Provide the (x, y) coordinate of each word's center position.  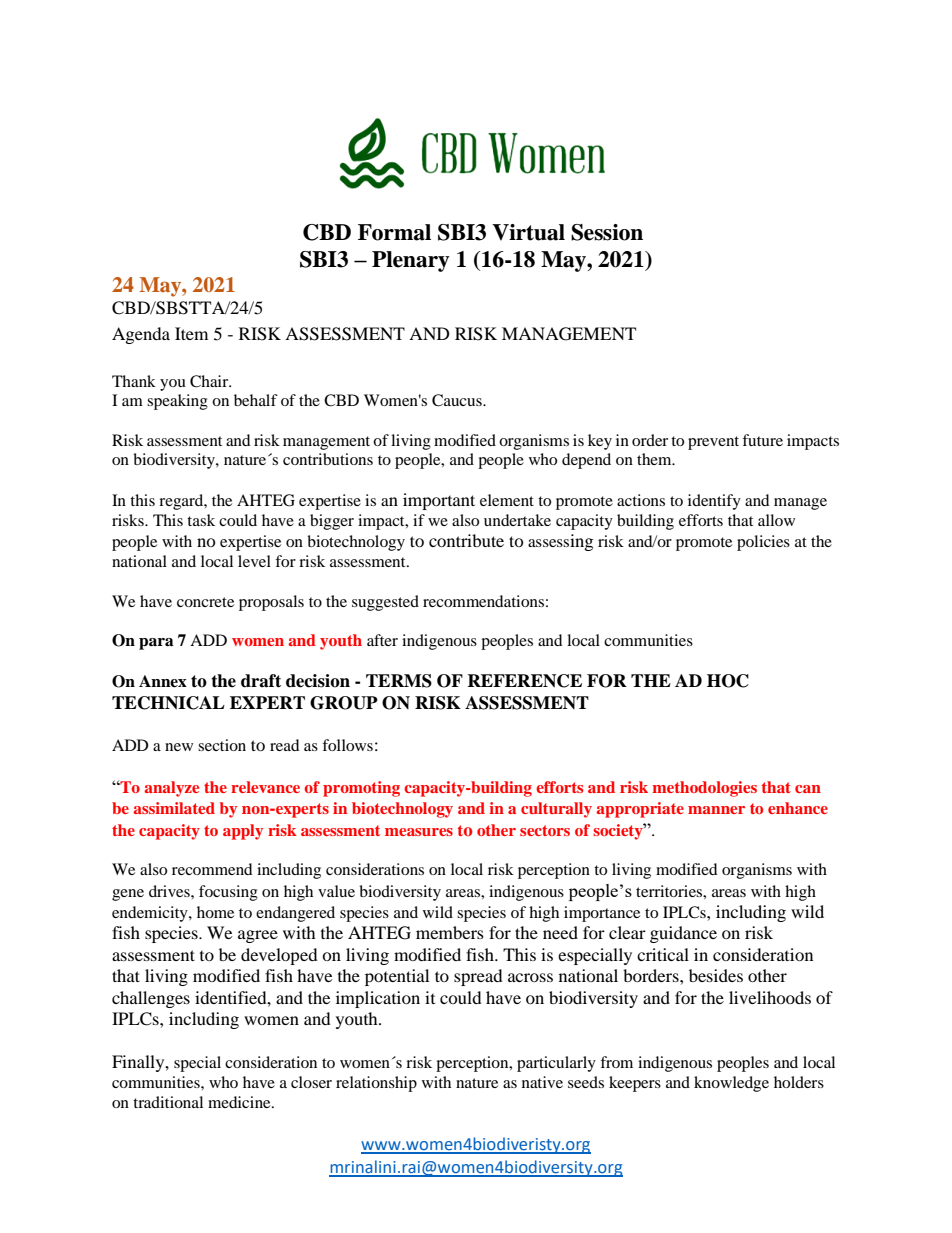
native (542, 1082)
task (201, 520)
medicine (240, 1102)
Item (191, 333)
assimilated (174, 808)
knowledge (731, 1084)
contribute (466, 540)
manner (716, 810)
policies (763, 543)
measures (419, 832)
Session (607, 232)
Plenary (411, 261)
